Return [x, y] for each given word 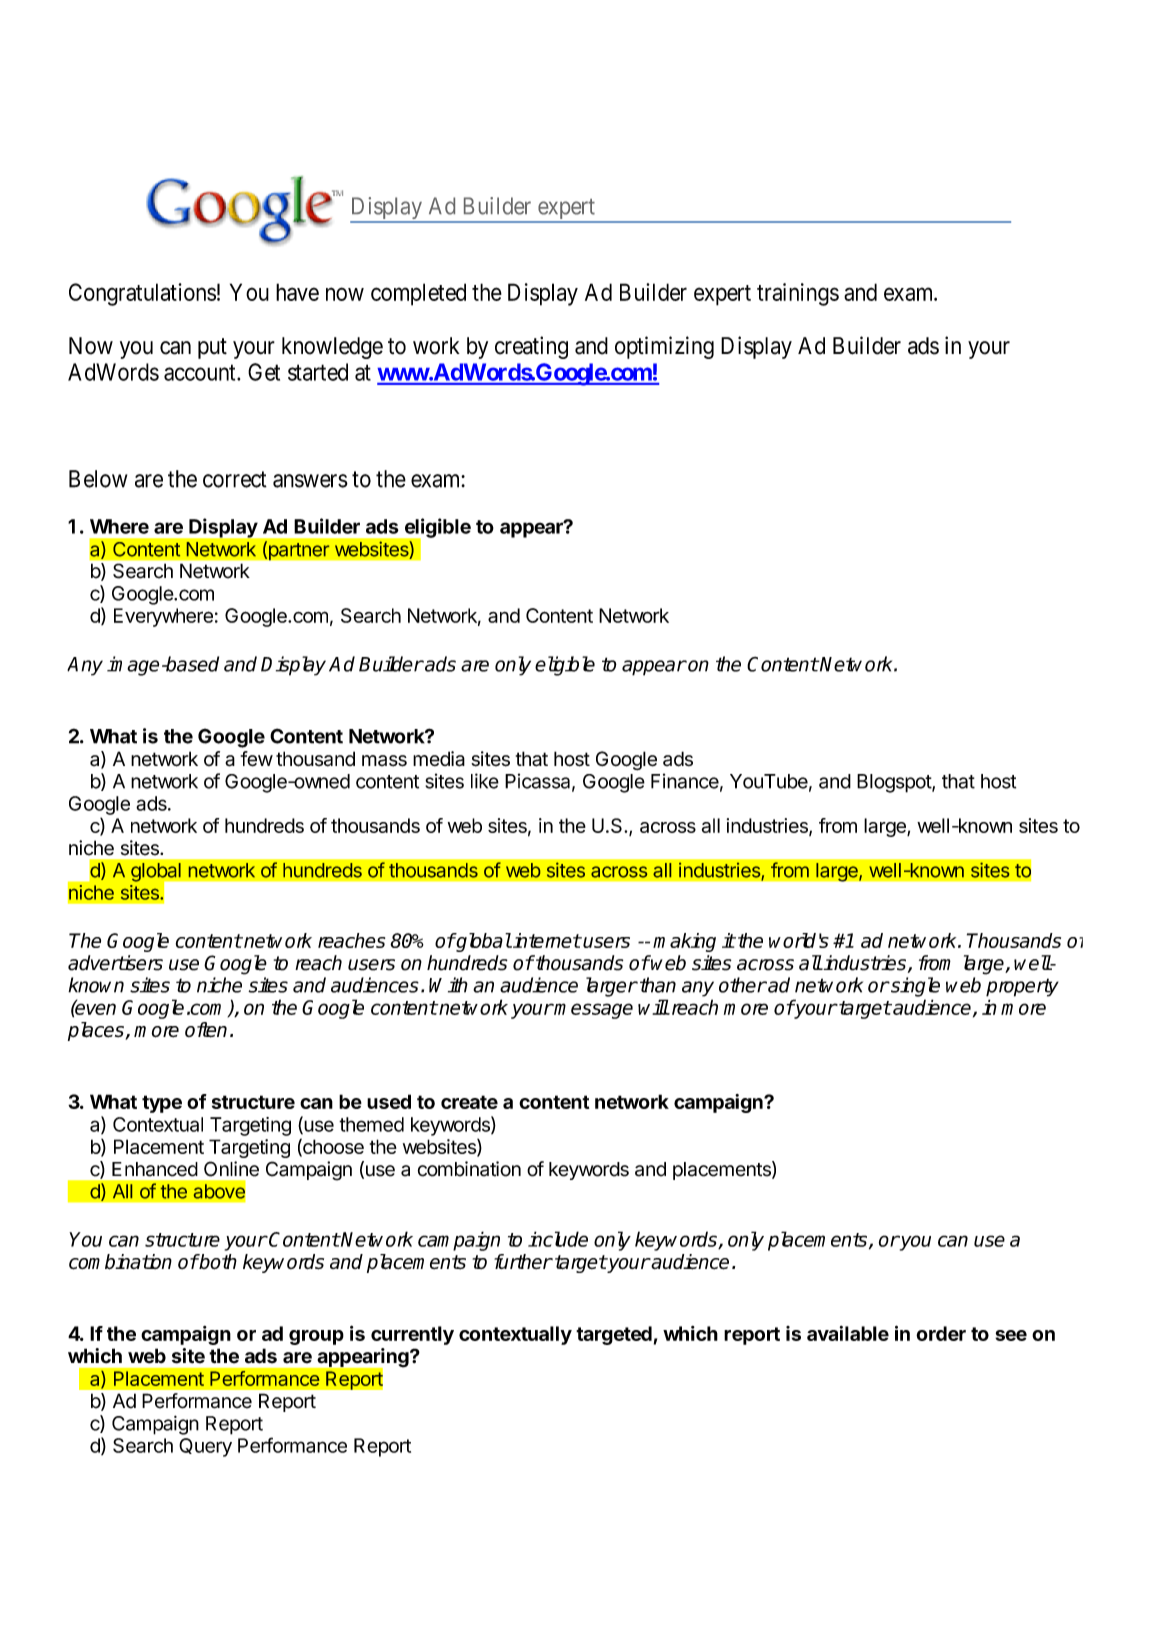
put [212, 348]
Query [205, 1447]
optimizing [664, 347]
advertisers [115, 963]
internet [546, 940]
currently [412, 1335]
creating [531, 347]
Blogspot [895, 783]
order [941, 1333]
